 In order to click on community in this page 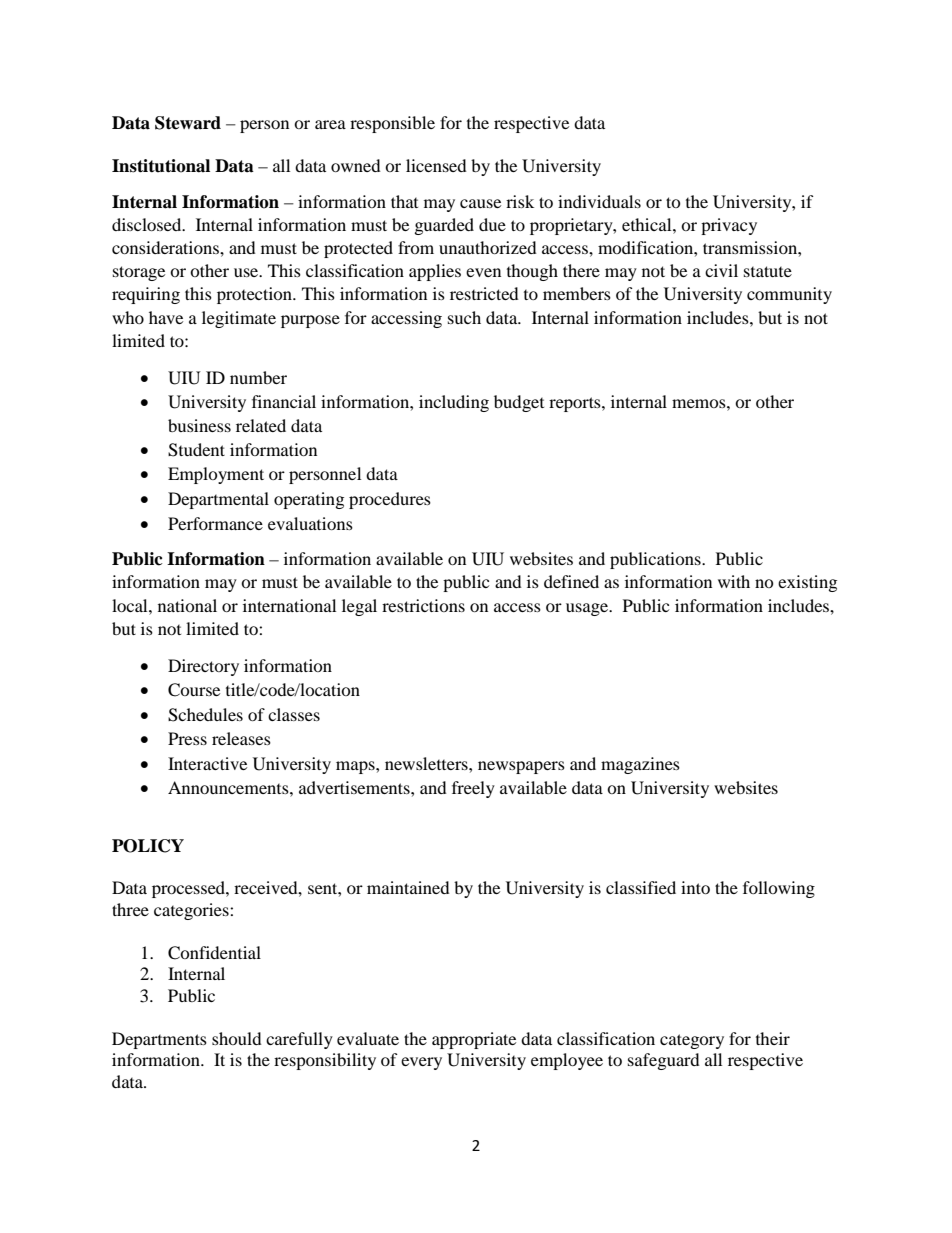, I will do `click(789, 295)`.
